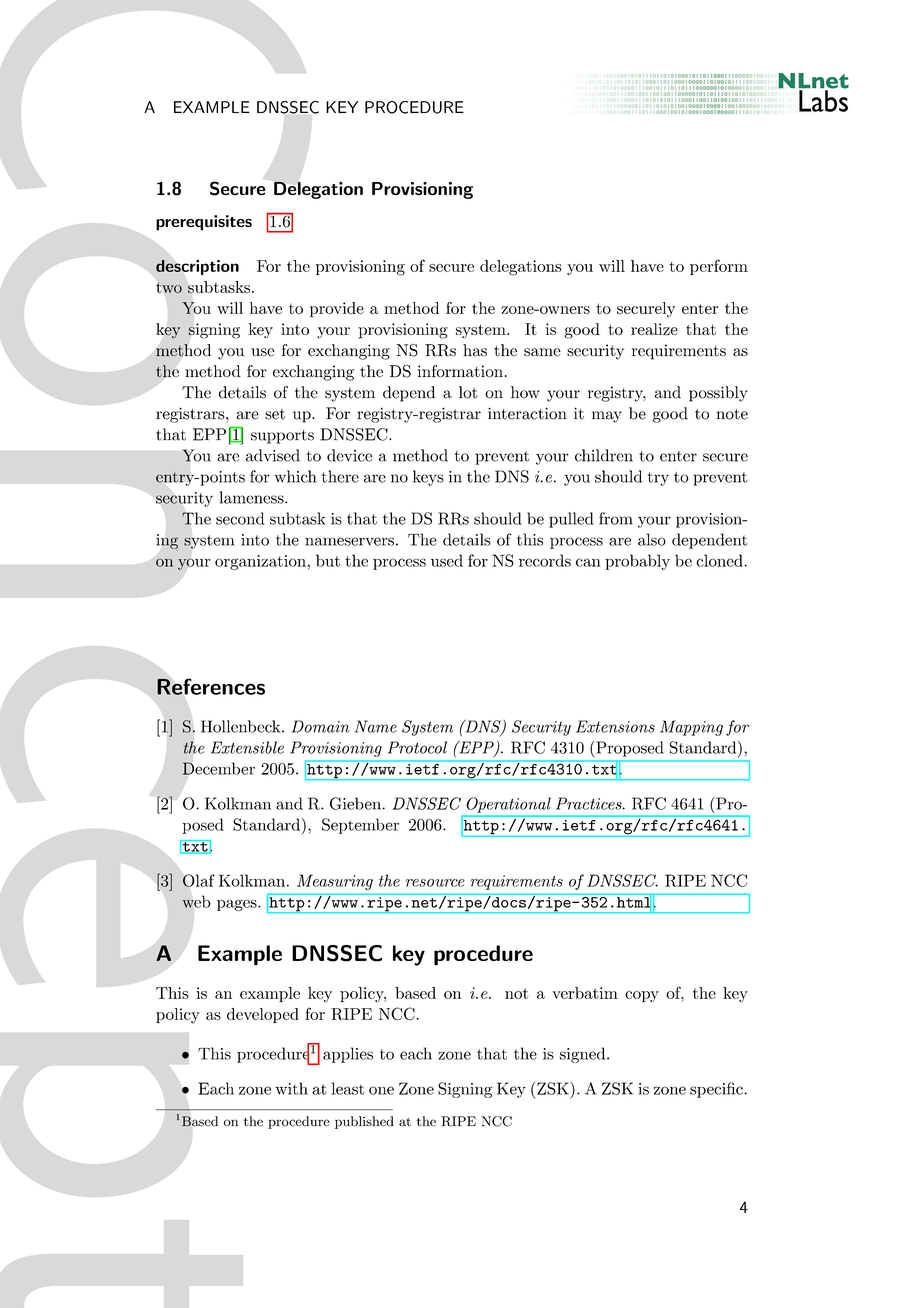 Image resolution: width=924 pixels, height=1308 pixels. Describe the element at coordinates (475, 350) in the document. I see `has` at that location.
